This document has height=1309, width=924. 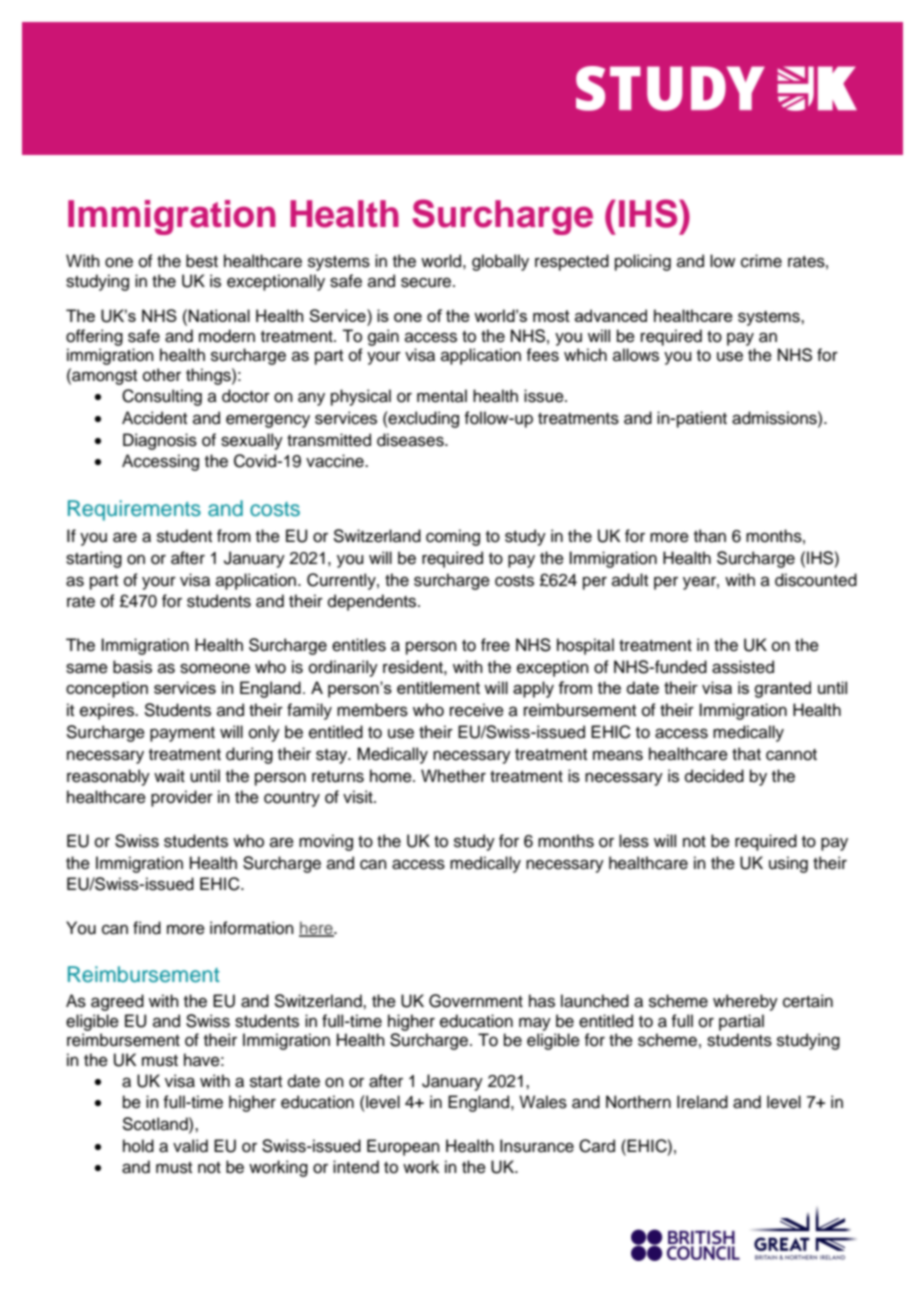 I want to click on valid, so click(x=190, y=1146).
